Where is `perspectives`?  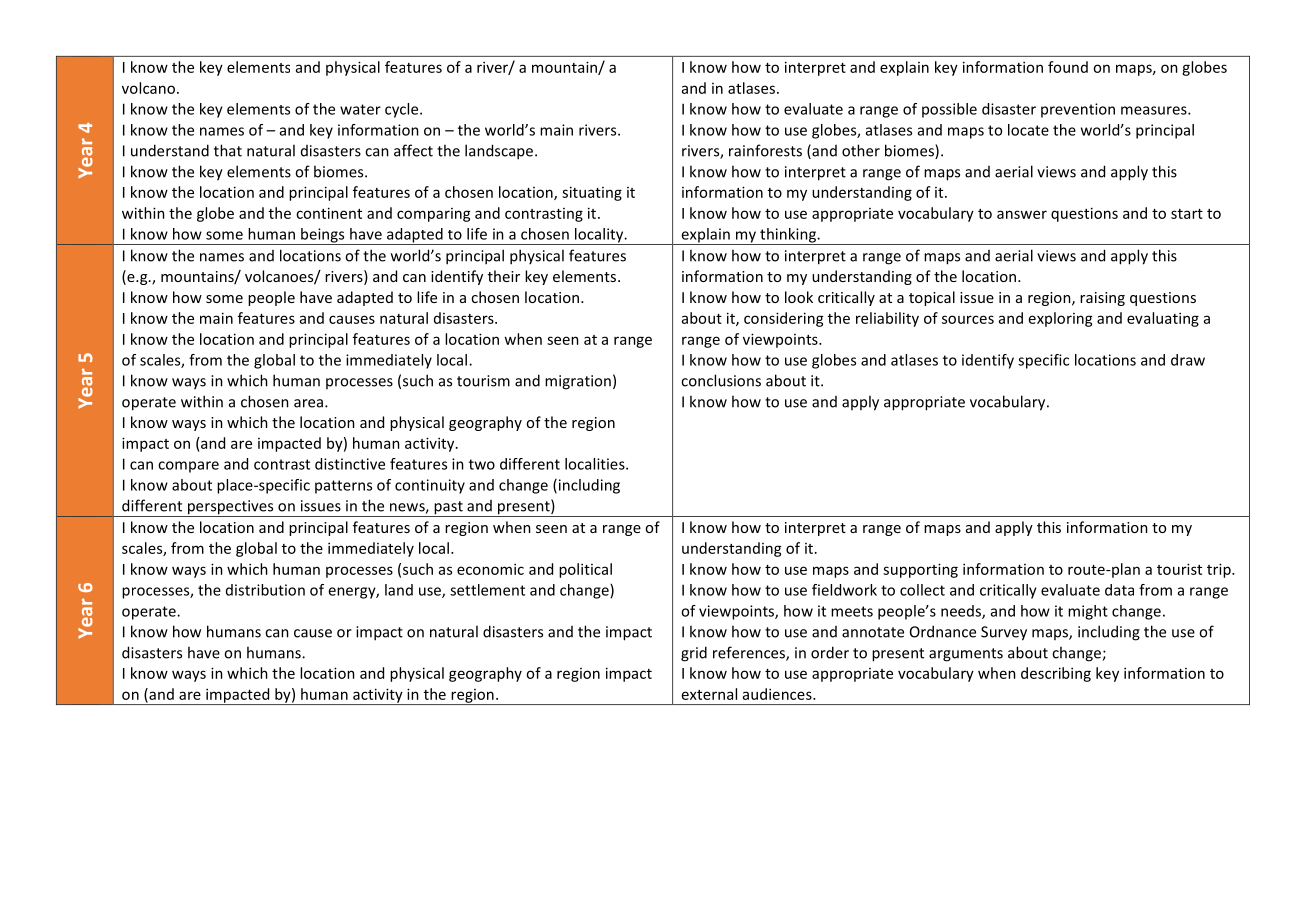
perspectives is located at coordinates (230, 508).
